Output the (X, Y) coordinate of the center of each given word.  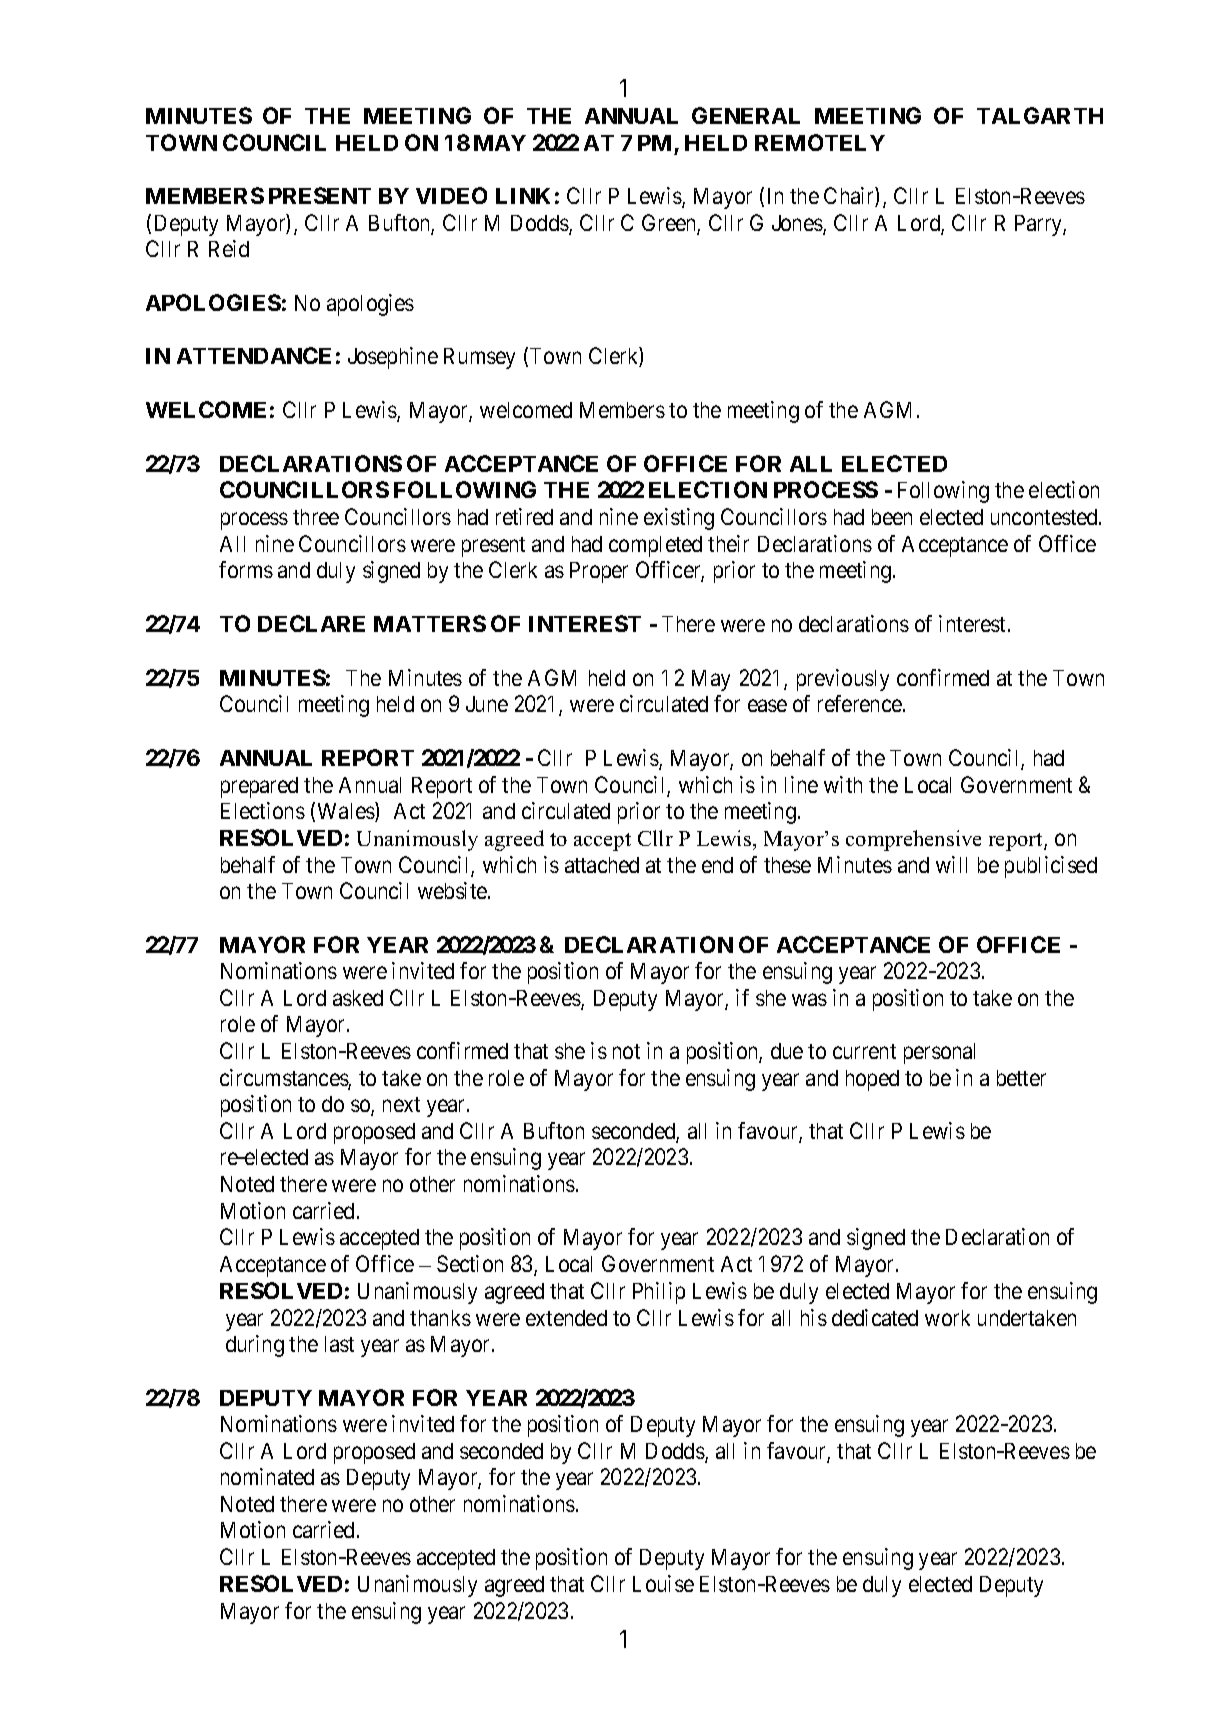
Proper (599, 572)
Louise (663, 1583)
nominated (267, 1476)
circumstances (284, 1079)
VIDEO (451, 195)
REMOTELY (820, 142)
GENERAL (746, 115)
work (947, 1318)
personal (939, 1053)
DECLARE (311, 623)
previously (843, 680)
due (787, 1051)
